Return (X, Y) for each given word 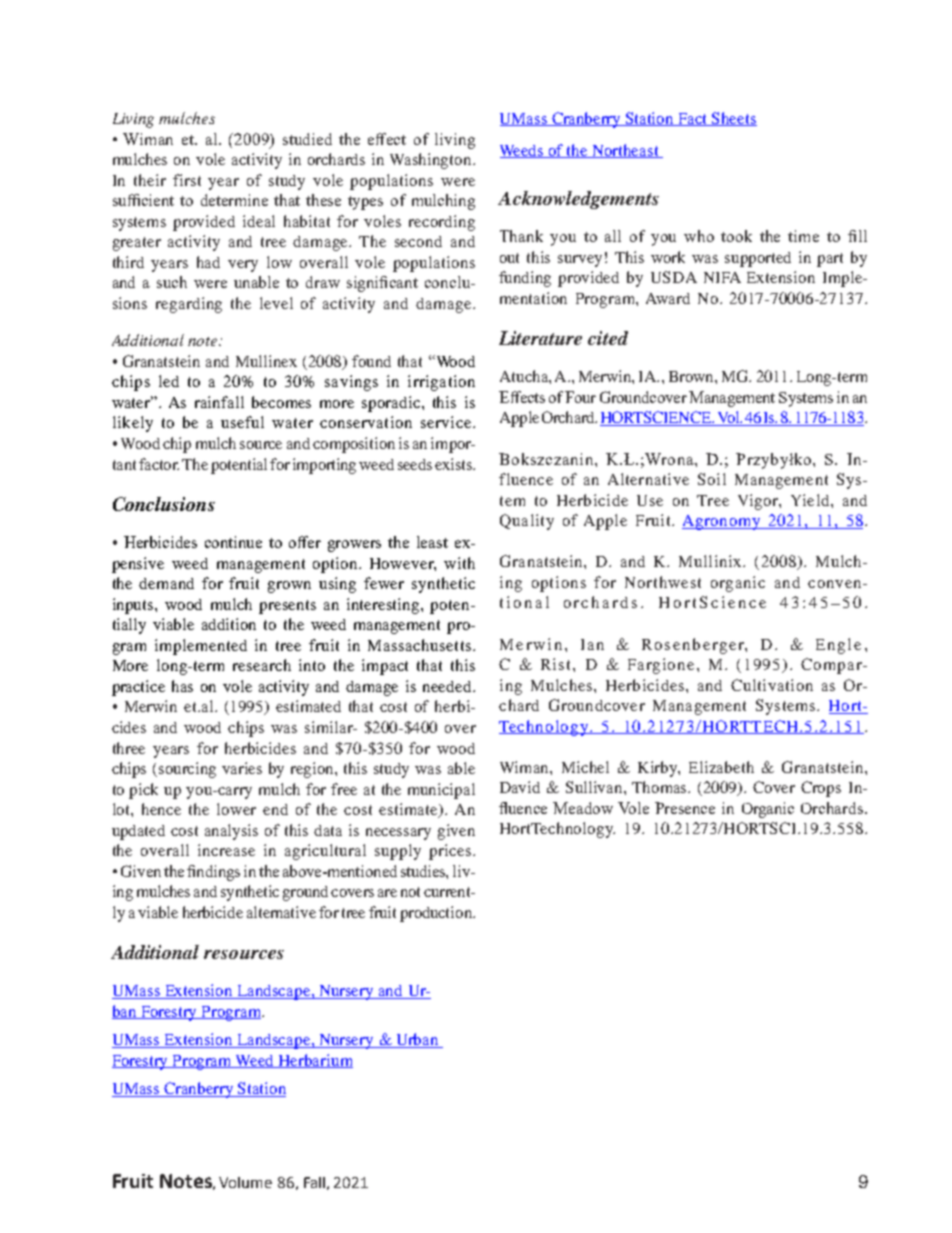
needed (448, 686)
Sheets (734, 119)
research (262, 665)
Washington (432, 161)
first (187, 180)
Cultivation (772, 685)
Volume (245, 1182)
